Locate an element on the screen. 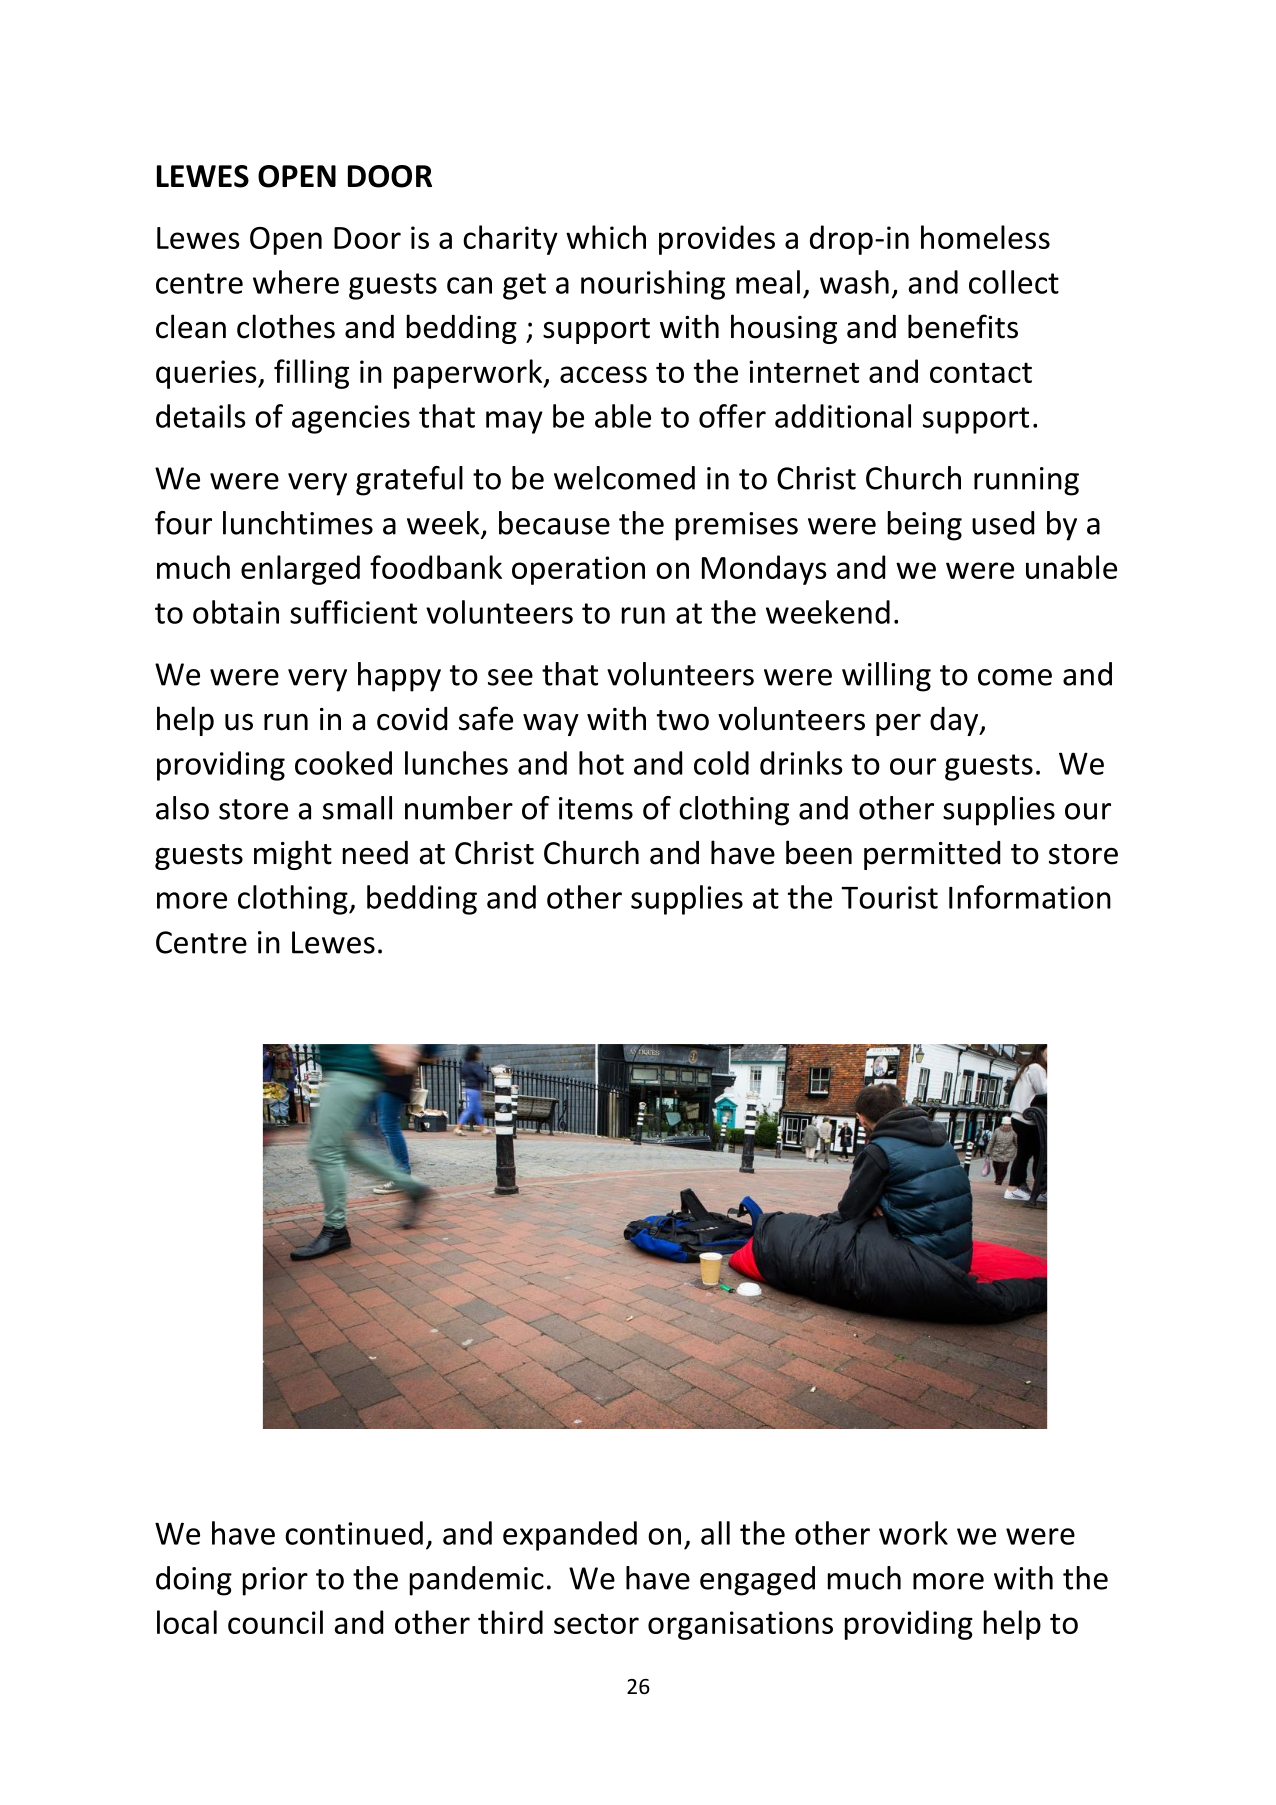 This screenshot has height=1805, width=1276. benefits is located at coordinates (963, 326).
